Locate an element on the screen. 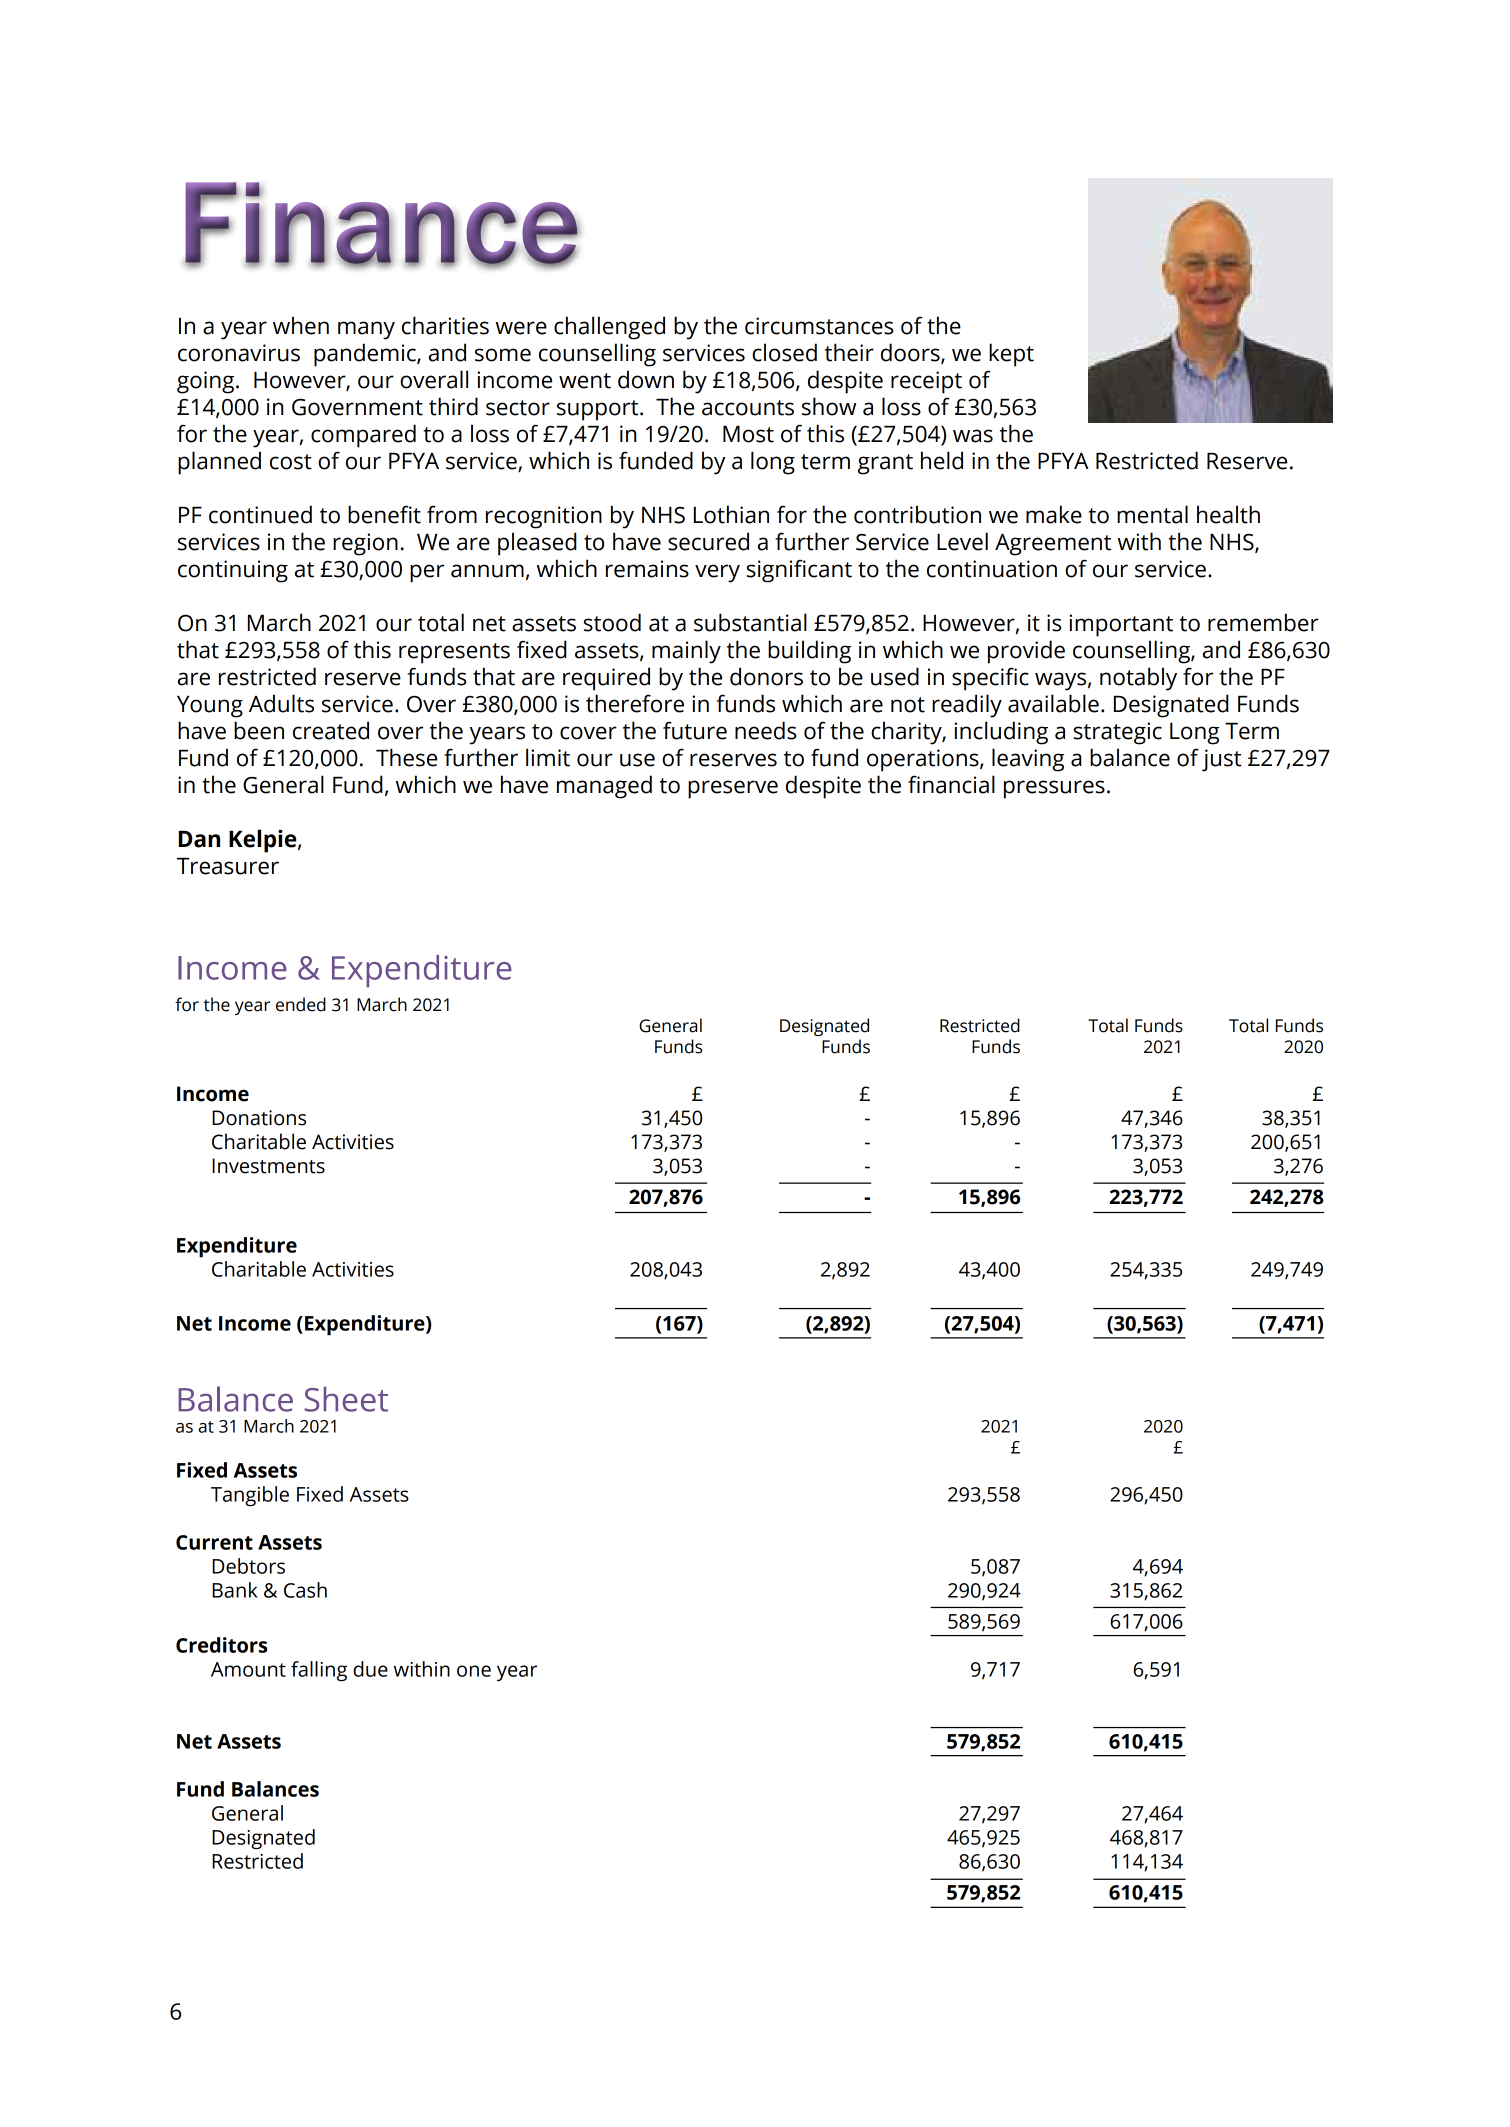 The width and height of the screenshot is (1510, 2127). Cash is located at coordinates (305, 1590).
